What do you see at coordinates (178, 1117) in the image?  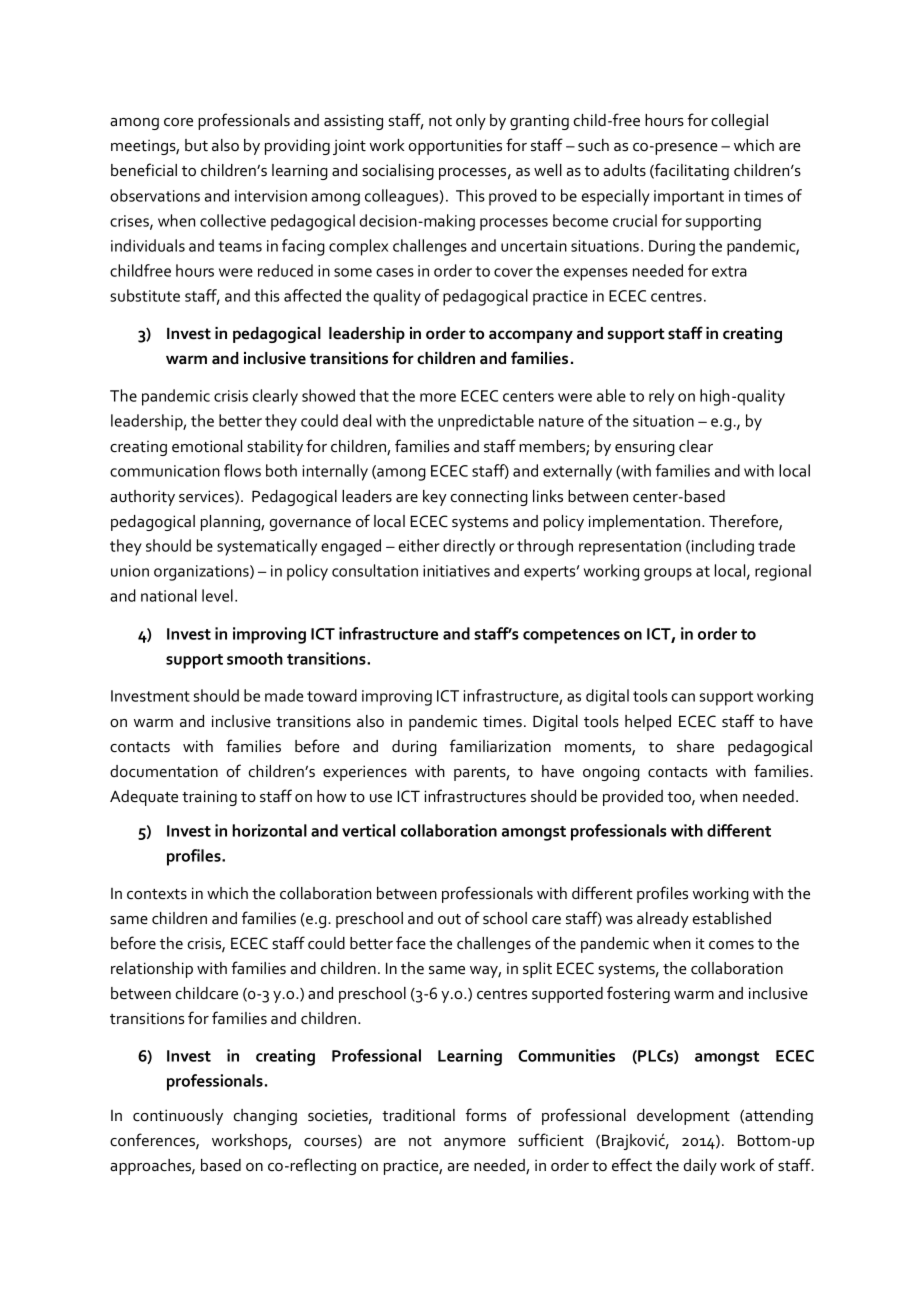 I see `continuously` at bounding box center [178, 1117].
